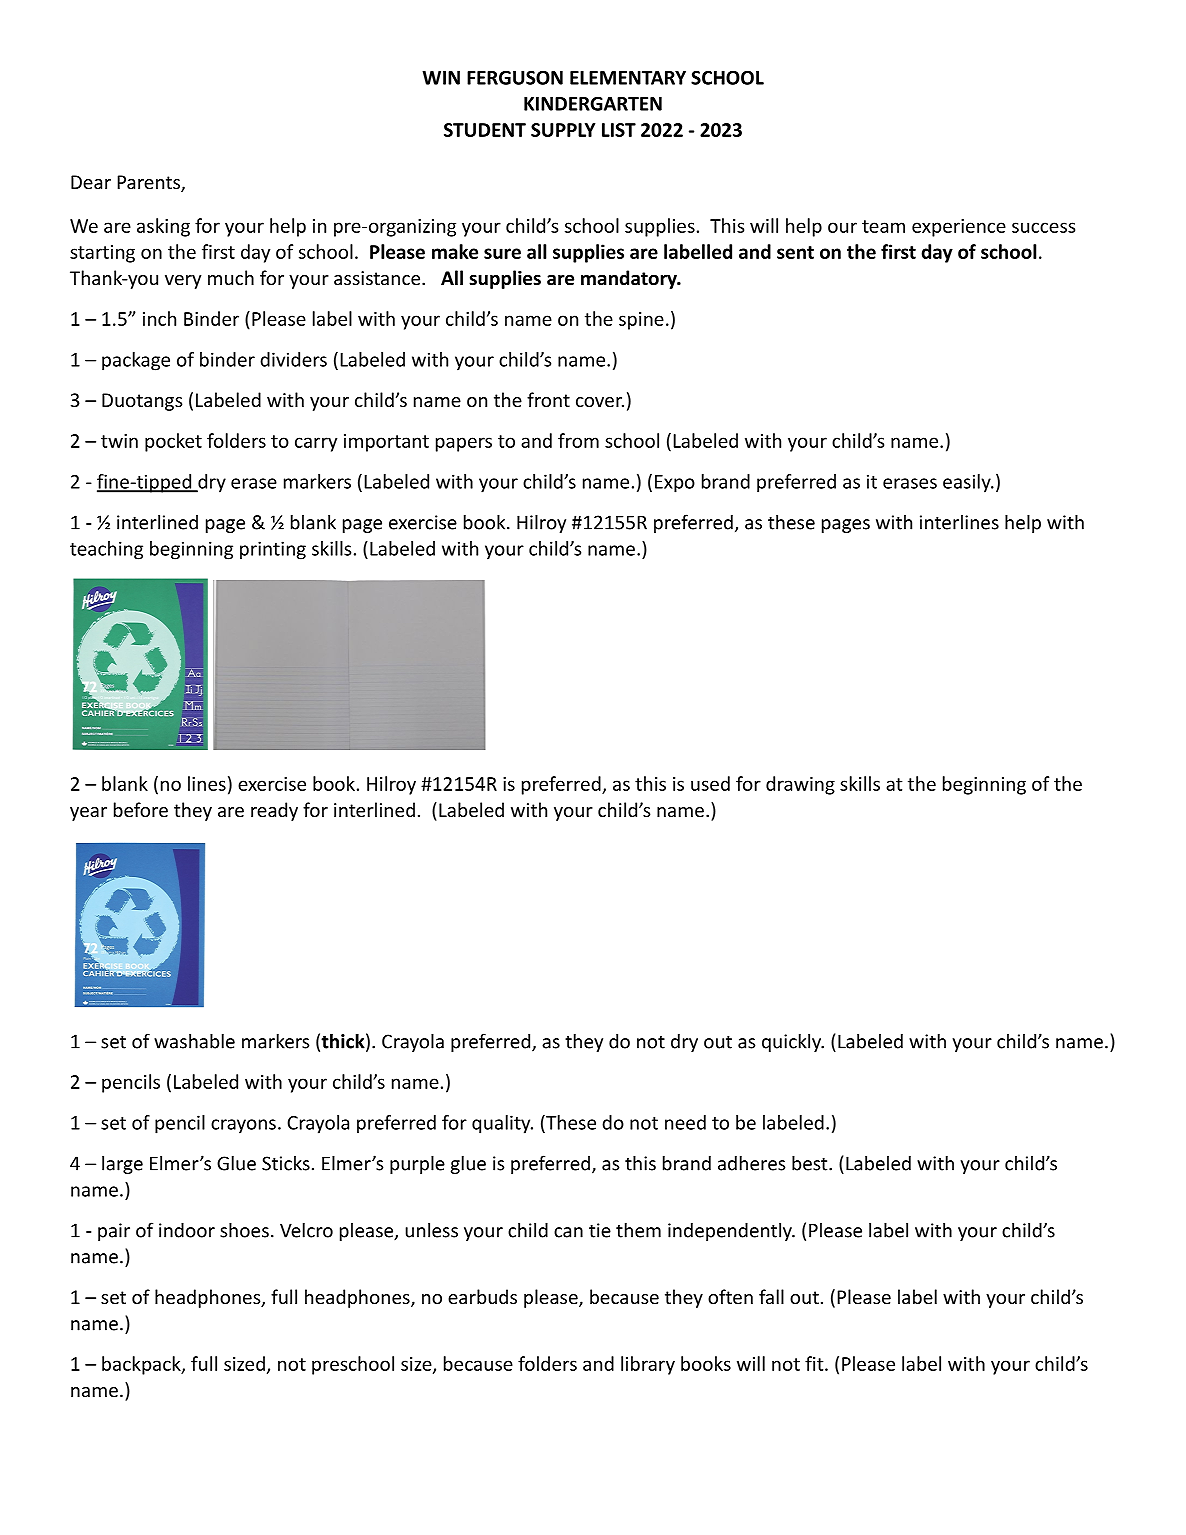  I want to click on backpack, so click(142, 1365).
